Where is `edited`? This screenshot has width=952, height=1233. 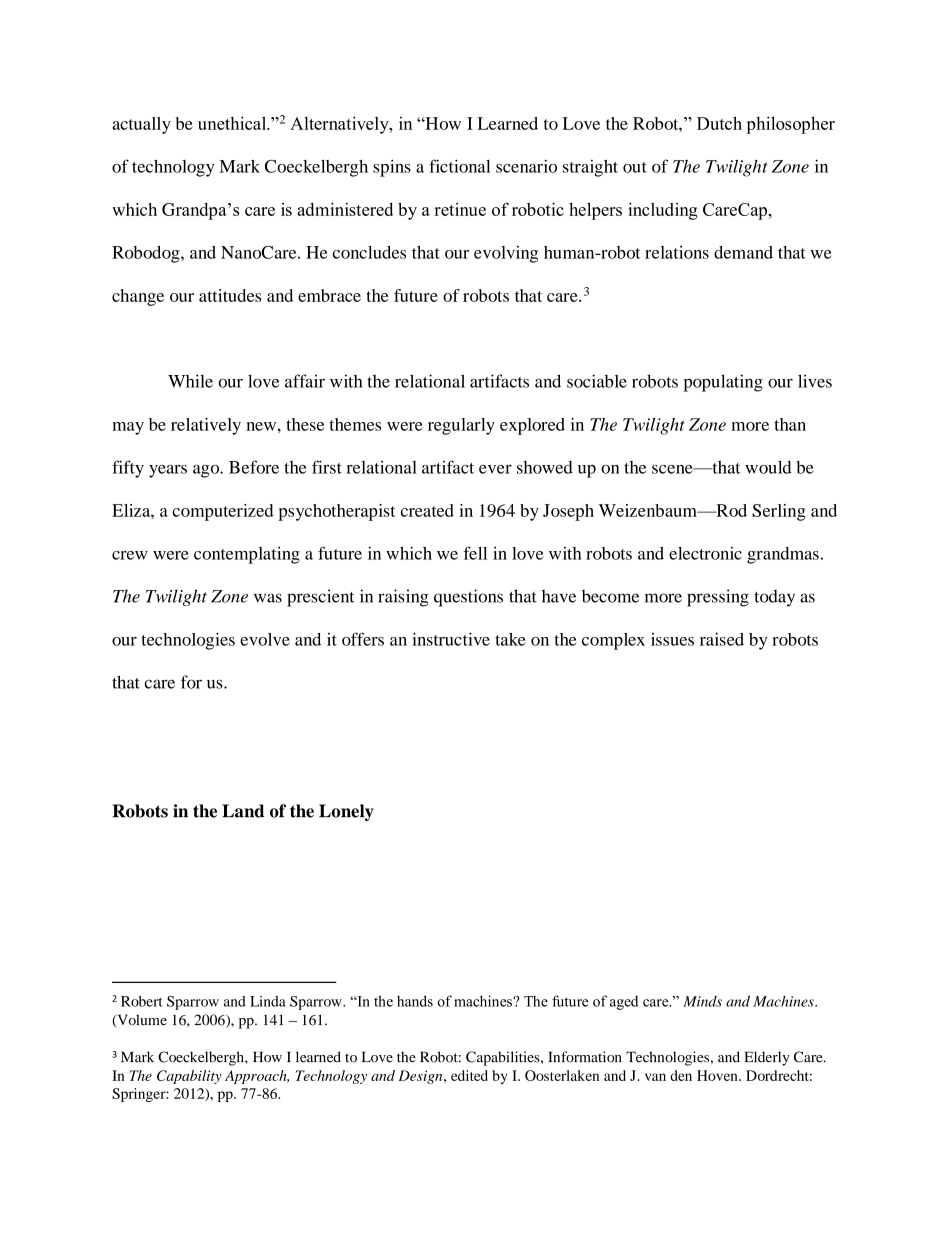 edited is located at coordinates (469, 1075).
